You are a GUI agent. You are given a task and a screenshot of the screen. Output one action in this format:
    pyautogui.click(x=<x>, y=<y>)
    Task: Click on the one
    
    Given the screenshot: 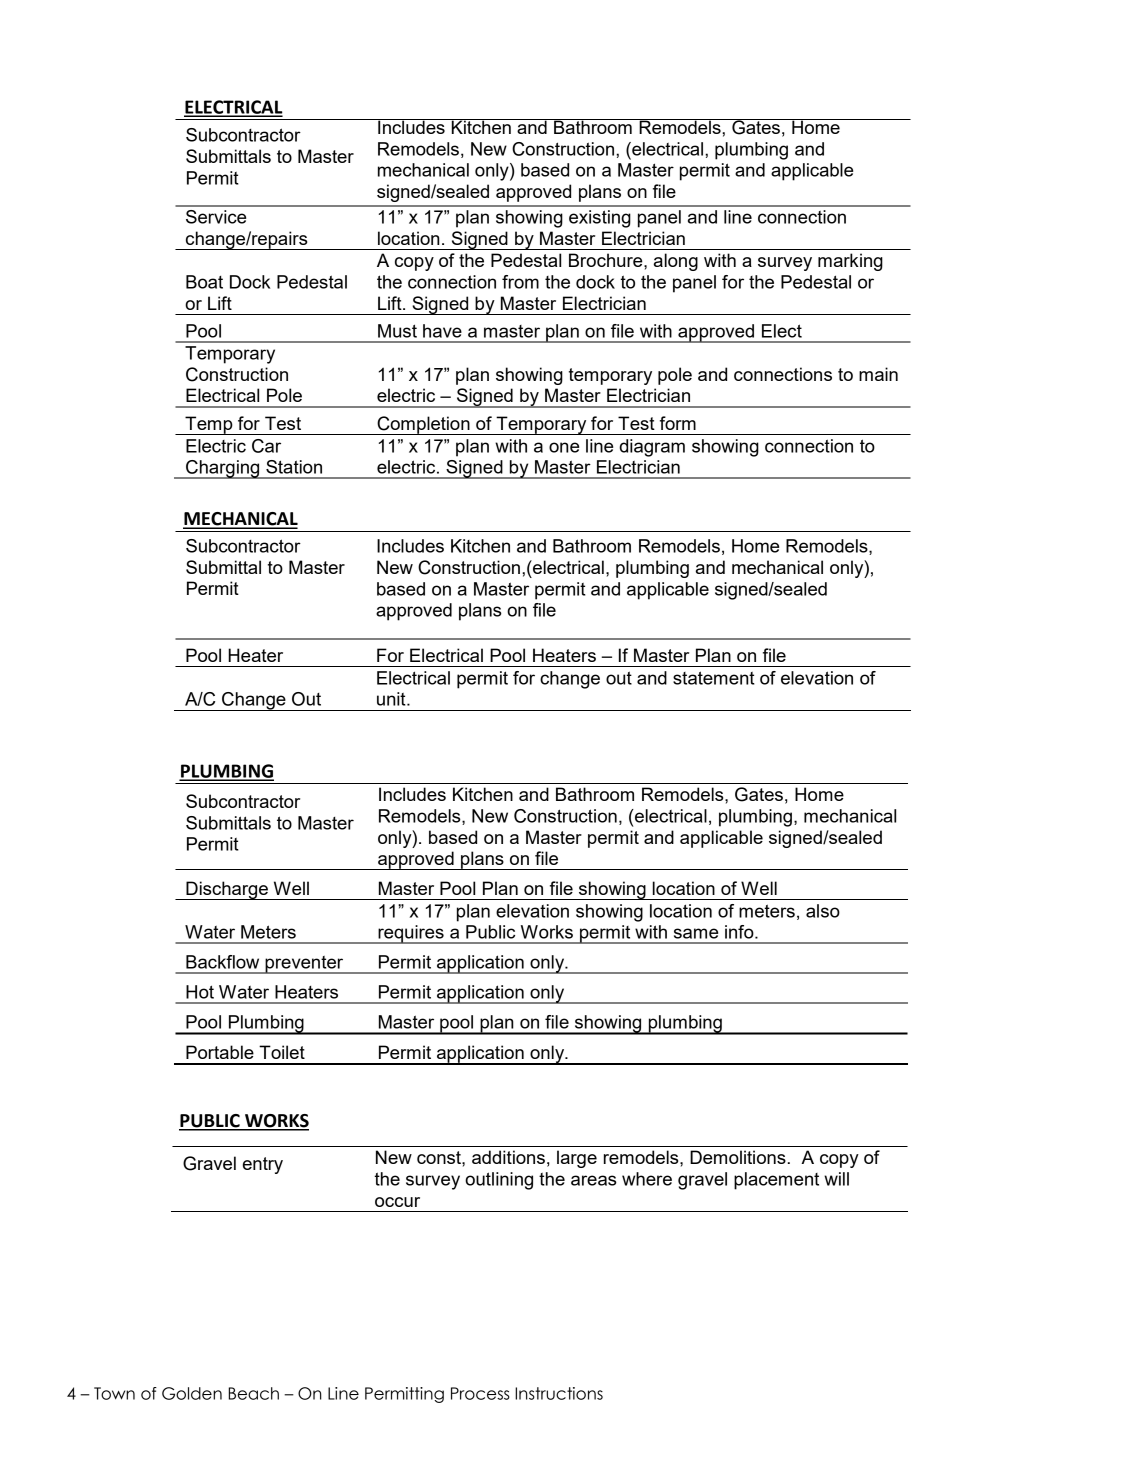 What is the action you would take?
    pyautogui.click(x=564, y=447)
